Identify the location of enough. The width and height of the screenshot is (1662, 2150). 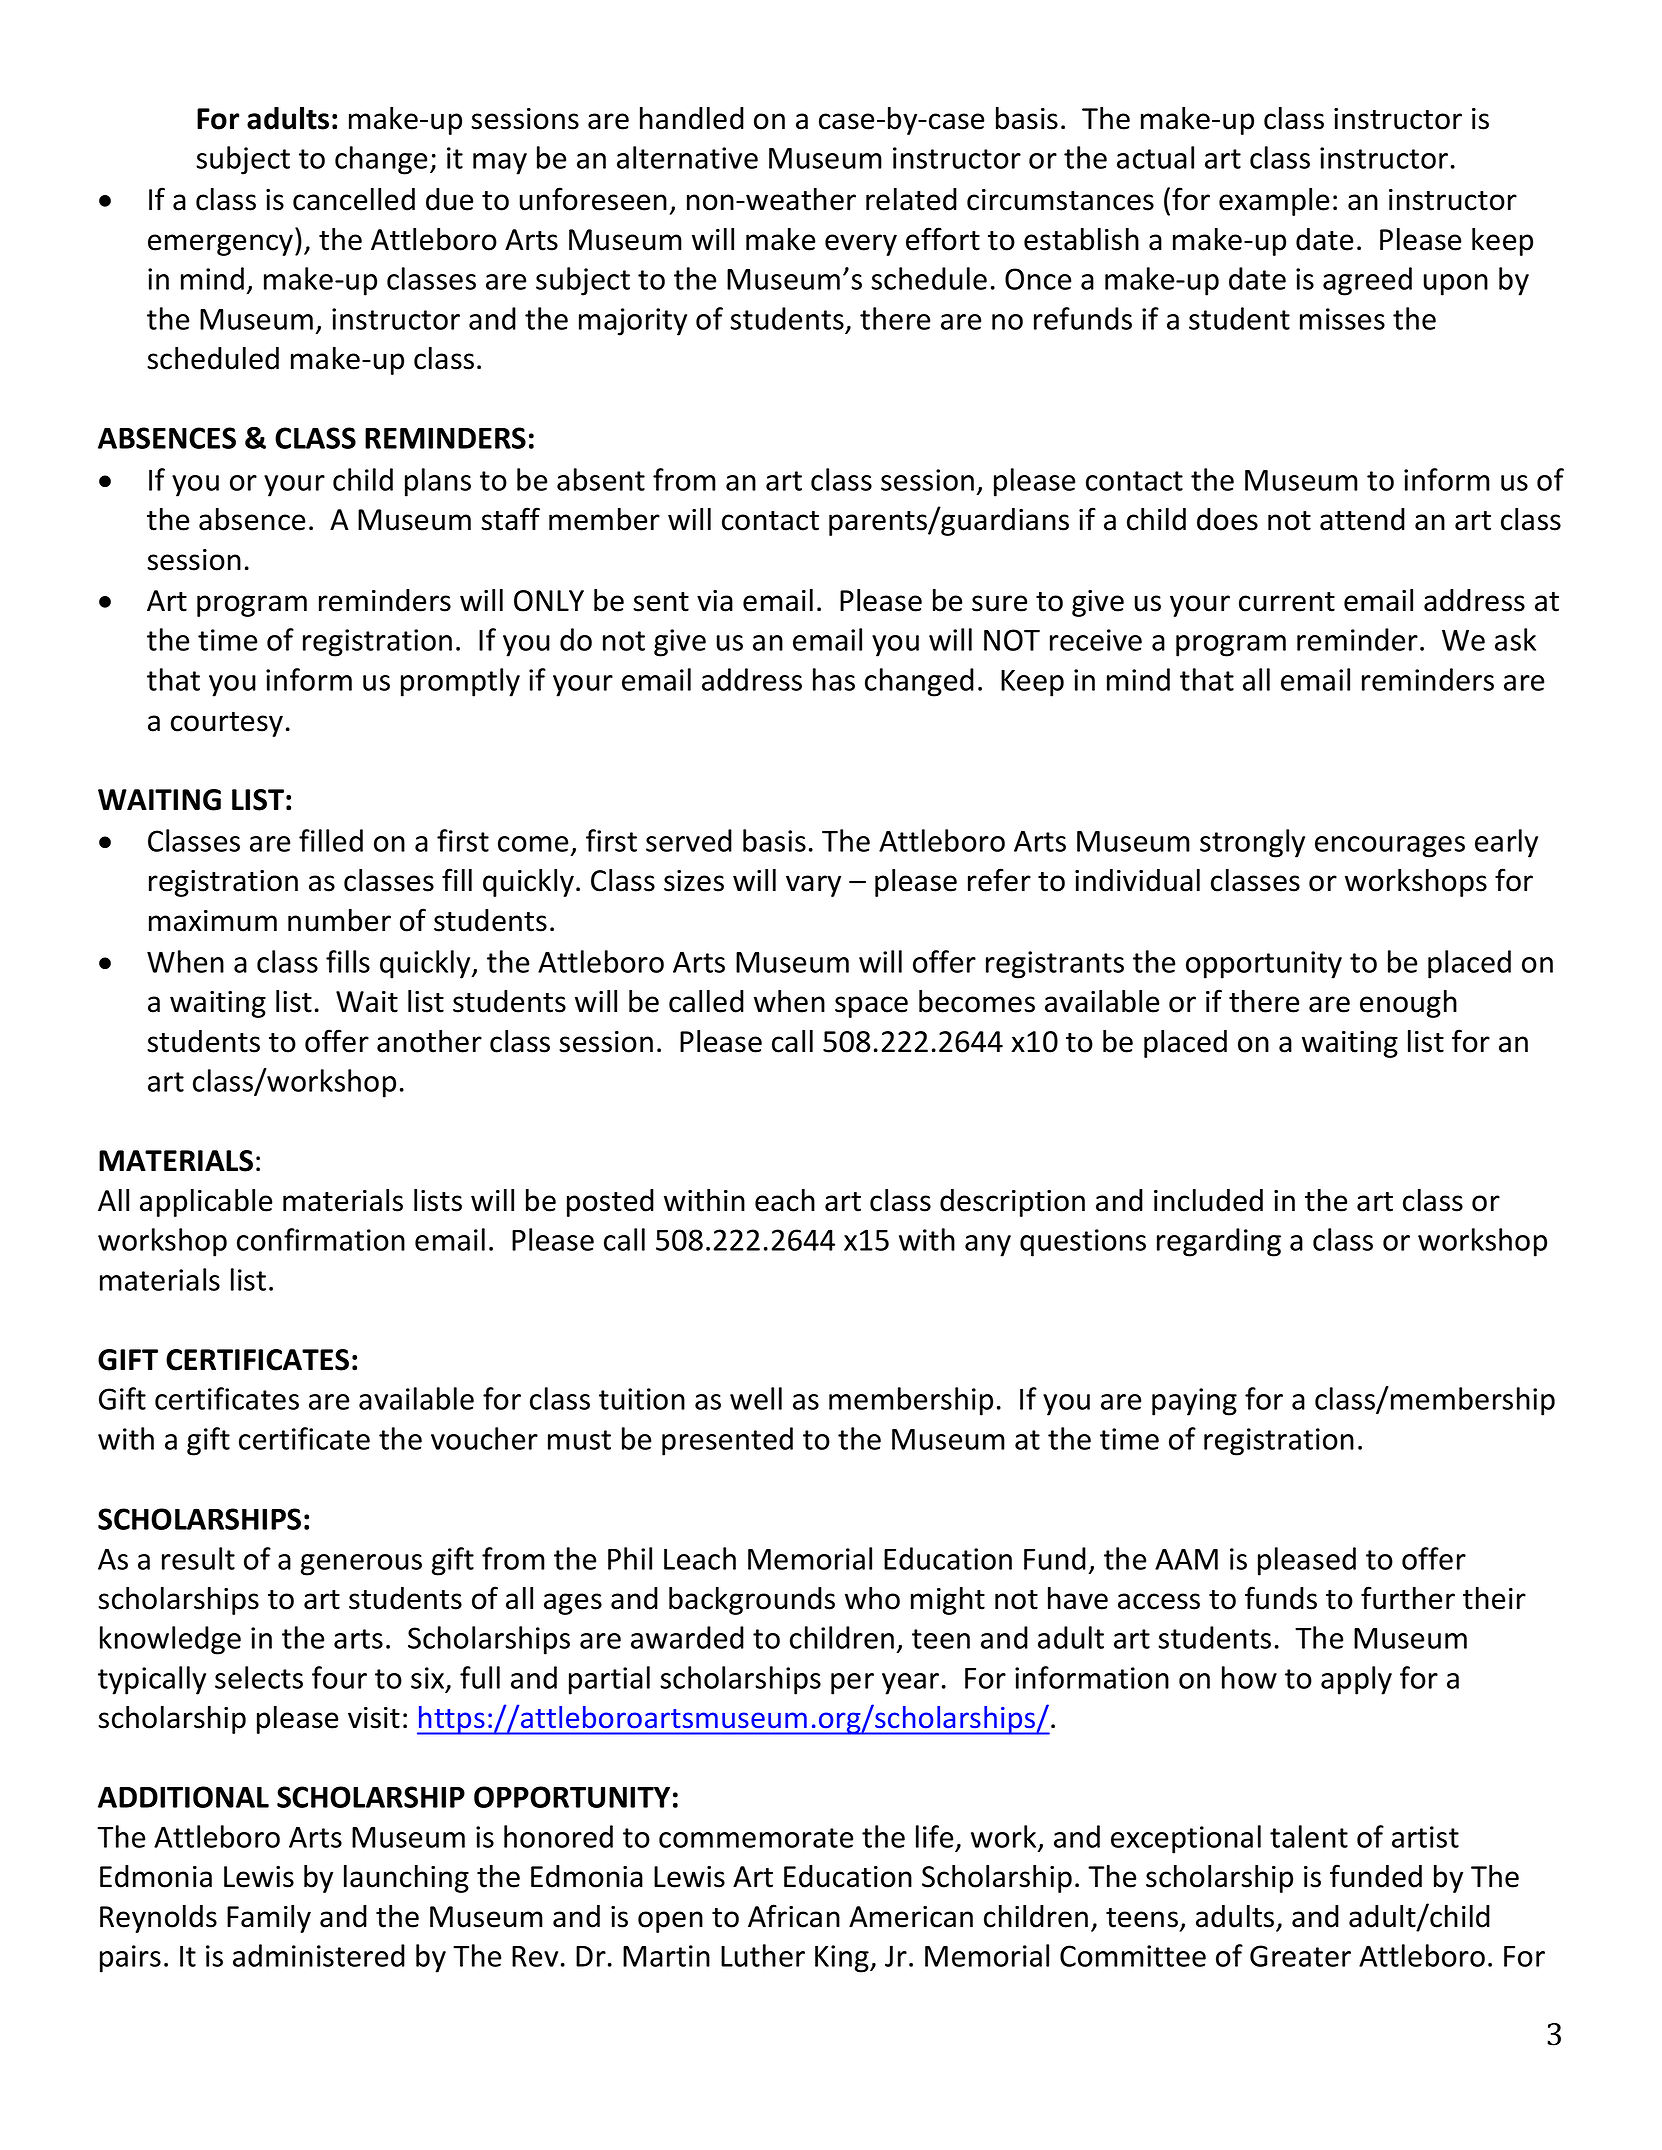
(1408, 1004).
